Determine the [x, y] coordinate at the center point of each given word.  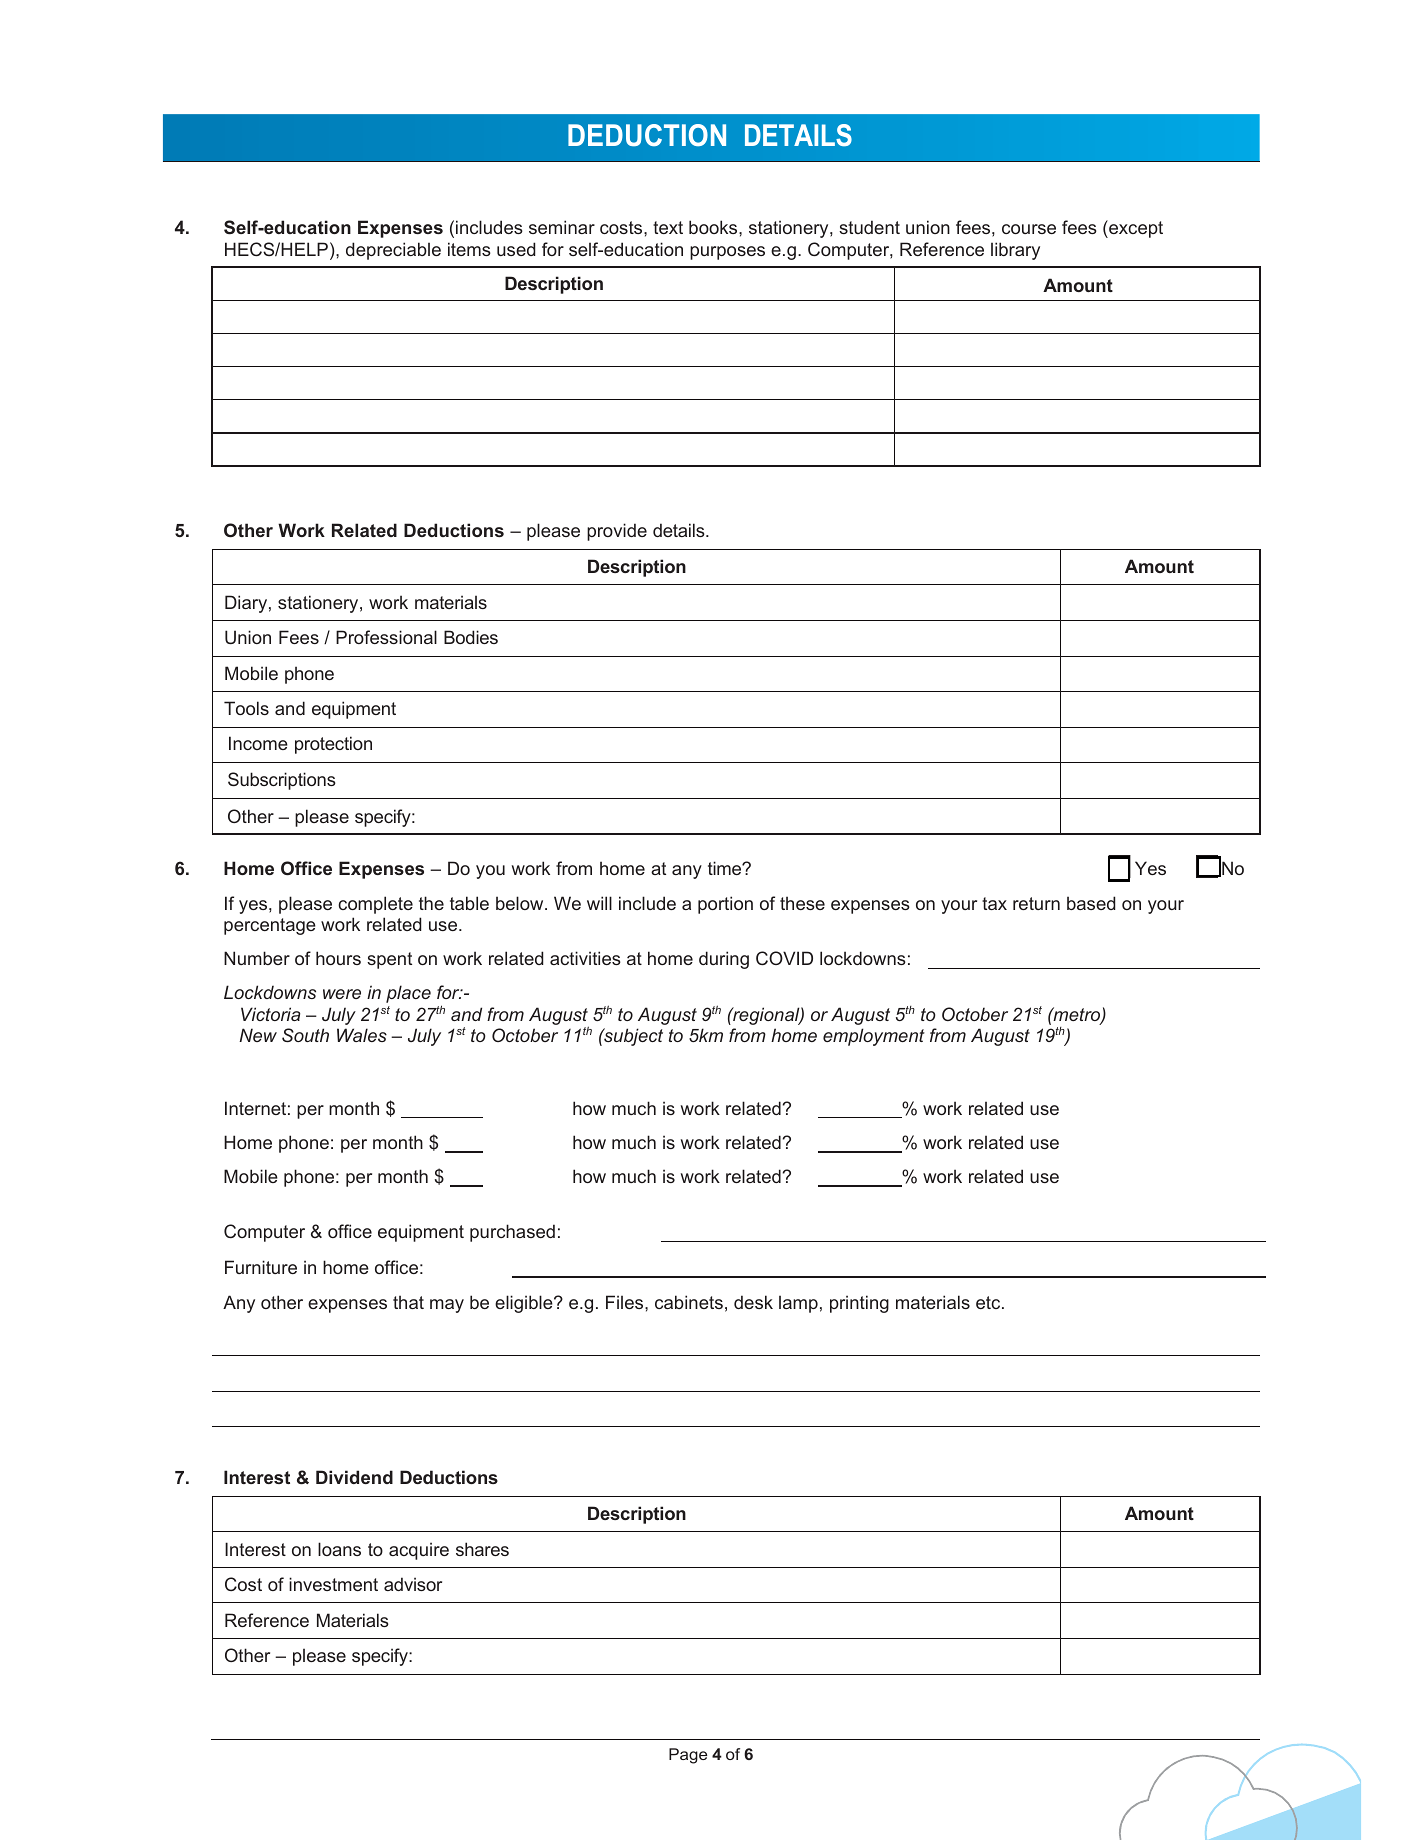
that [408, 1302]
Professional [386, 637]
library [1015, 251]
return [1036, 903]
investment [333, 1584]
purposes [727, 253]
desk [753, 1302]
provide [617, 532]
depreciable [393, 251]
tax [994, 903]
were [342, 994]
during [724, 960]
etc [989, 1302]
